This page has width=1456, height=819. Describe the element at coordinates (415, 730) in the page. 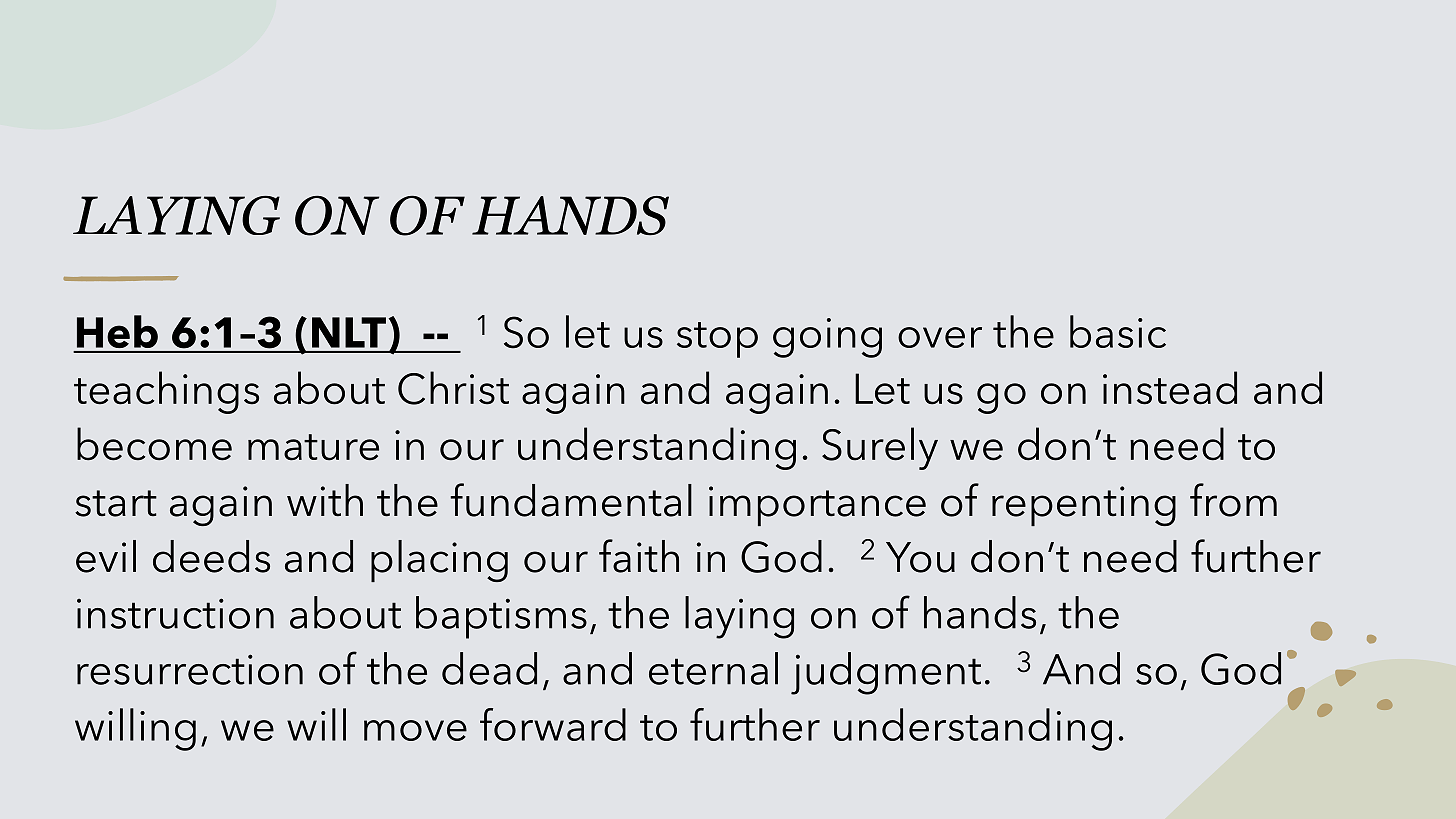

I see `move` at that location.
